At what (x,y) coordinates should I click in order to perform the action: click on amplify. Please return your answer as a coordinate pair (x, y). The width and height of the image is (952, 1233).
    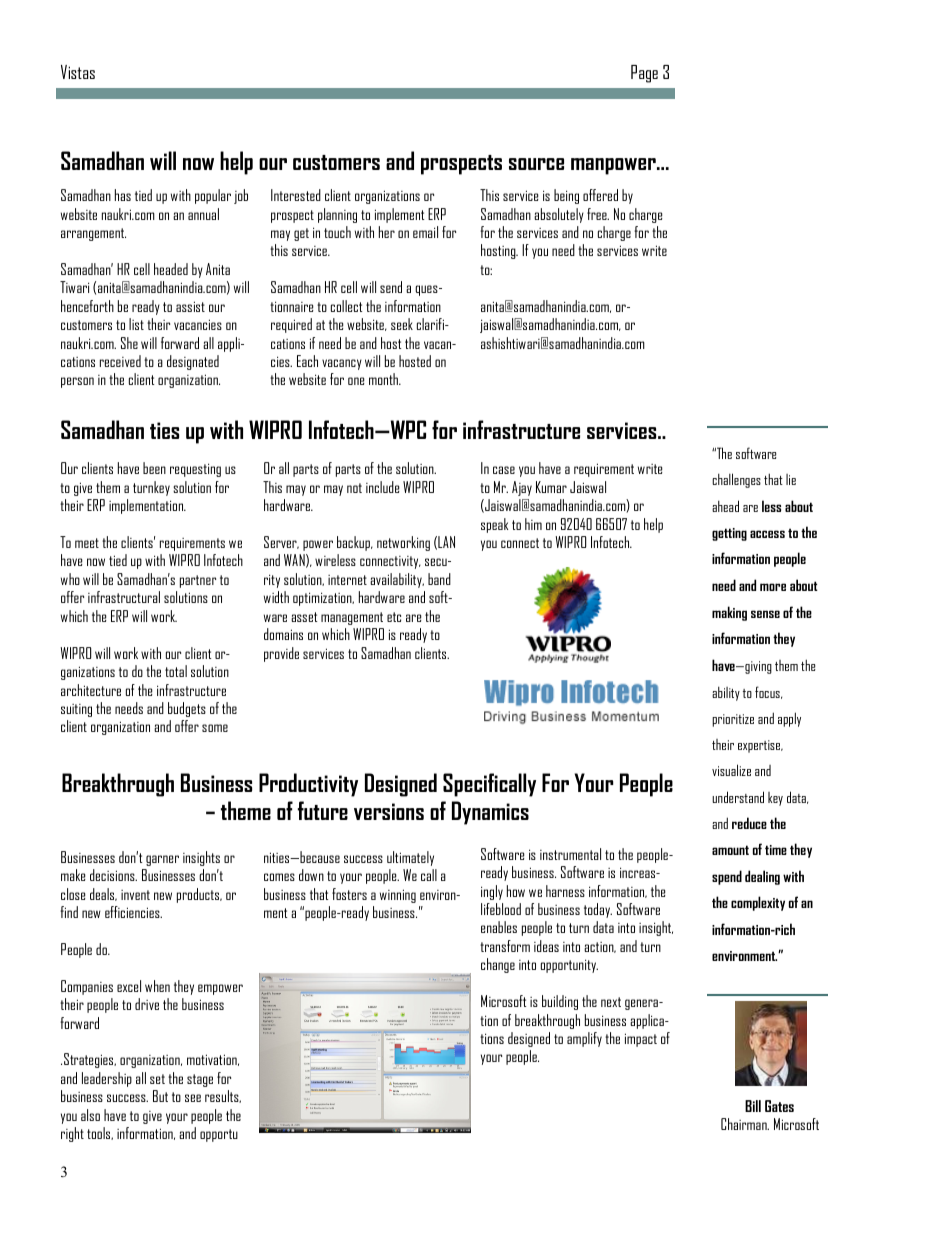
    Looking at the image, I should click on (584, 1039).
